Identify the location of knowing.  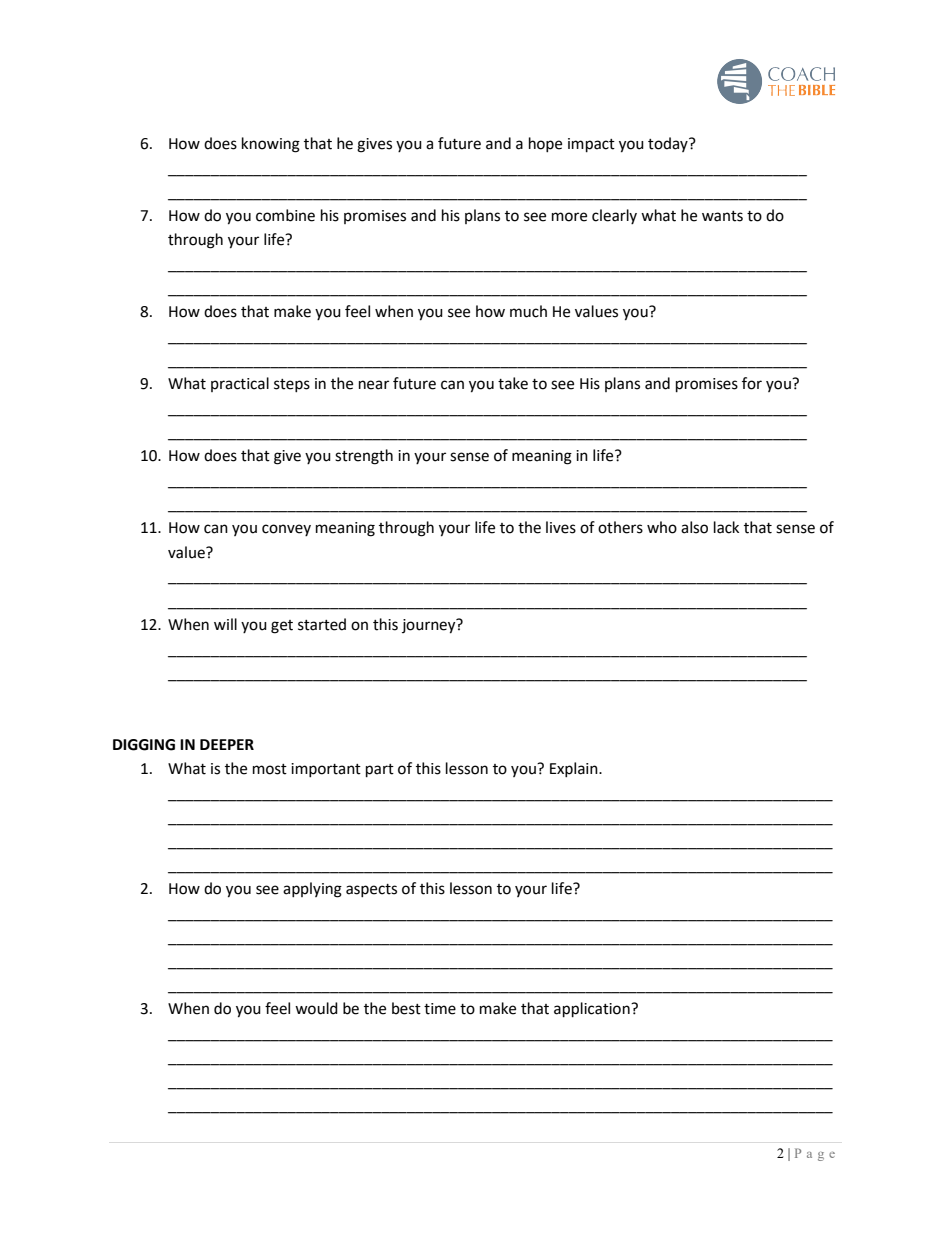
(271, 145).
